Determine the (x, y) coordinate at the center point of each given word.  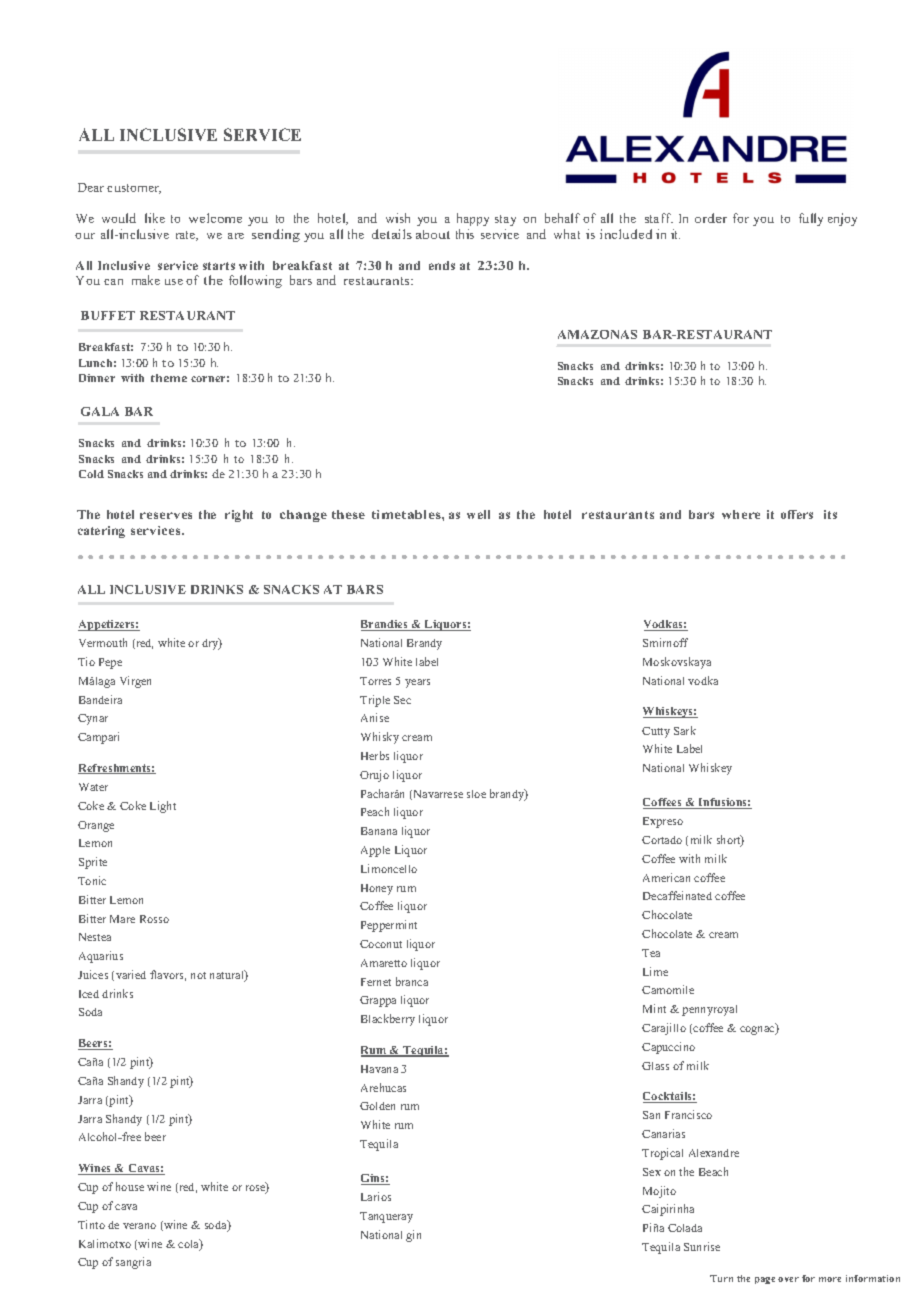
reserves (166, 515)
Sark (685, 730)
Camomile (668, 989)
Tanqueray (386, 1217)
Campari (98, 738)
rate (187, 236)
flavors (168, 975)
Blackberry (388, 1020)
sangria (133, 1263)
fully (811, 219)
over (788, 1279)
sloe (476, 794)
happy (473, 219)
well (478, 514)
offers (797, 514)
